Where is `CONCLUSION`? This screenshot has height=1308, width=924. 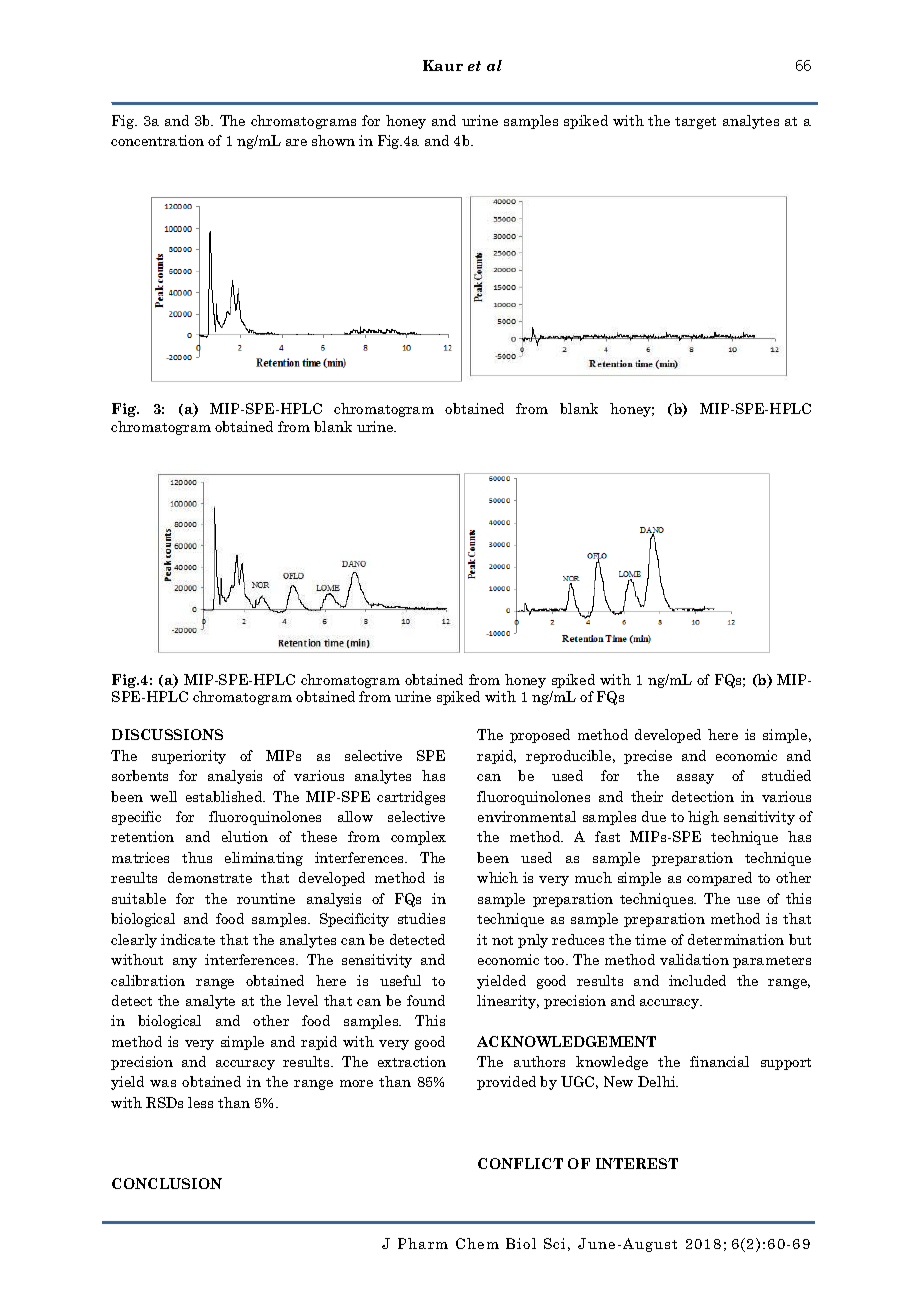 CONCLUSION is located at coordinates (167, 1183).
